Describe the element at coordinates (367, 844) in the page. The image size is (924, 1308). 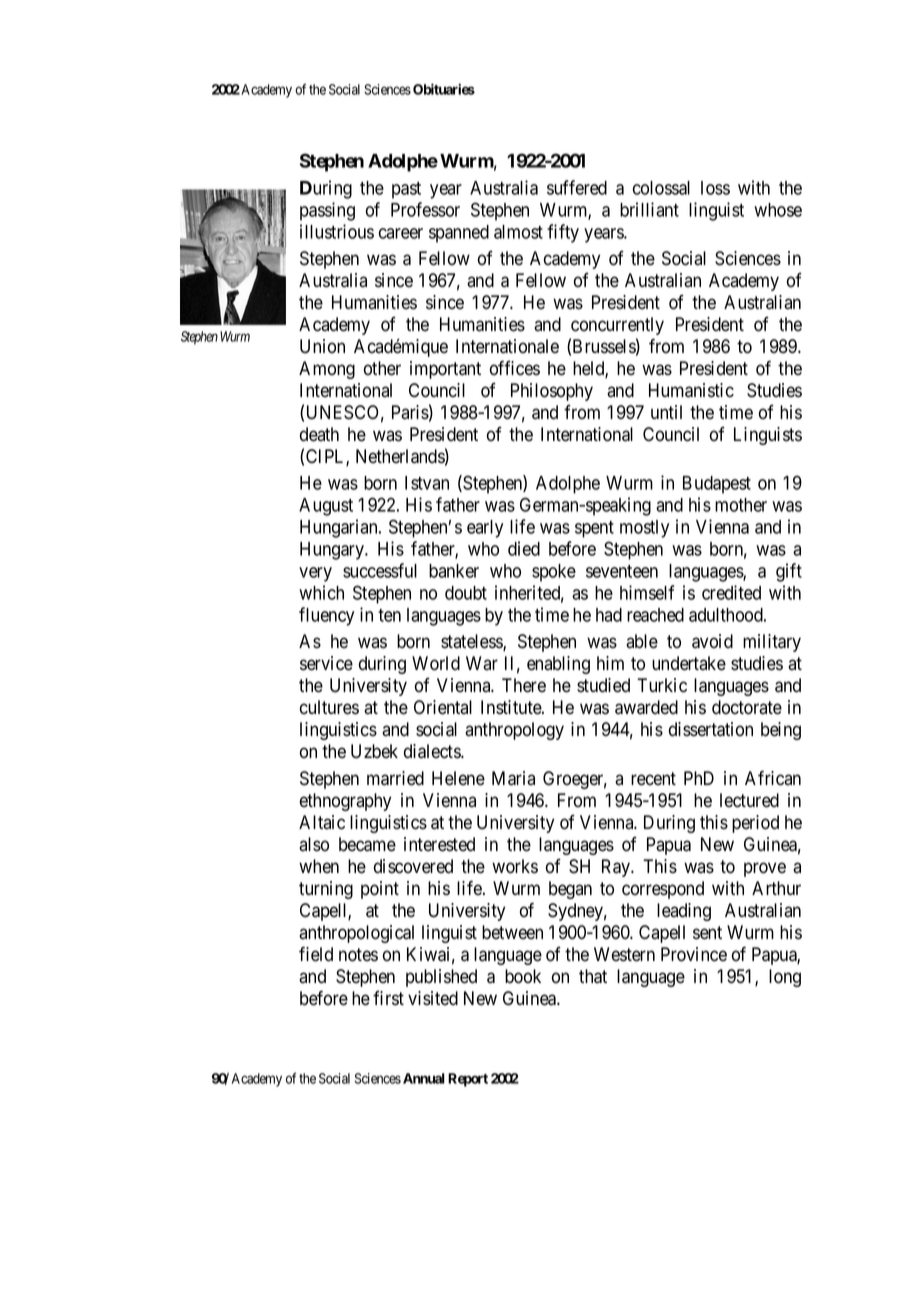
I see `became` at that location.
